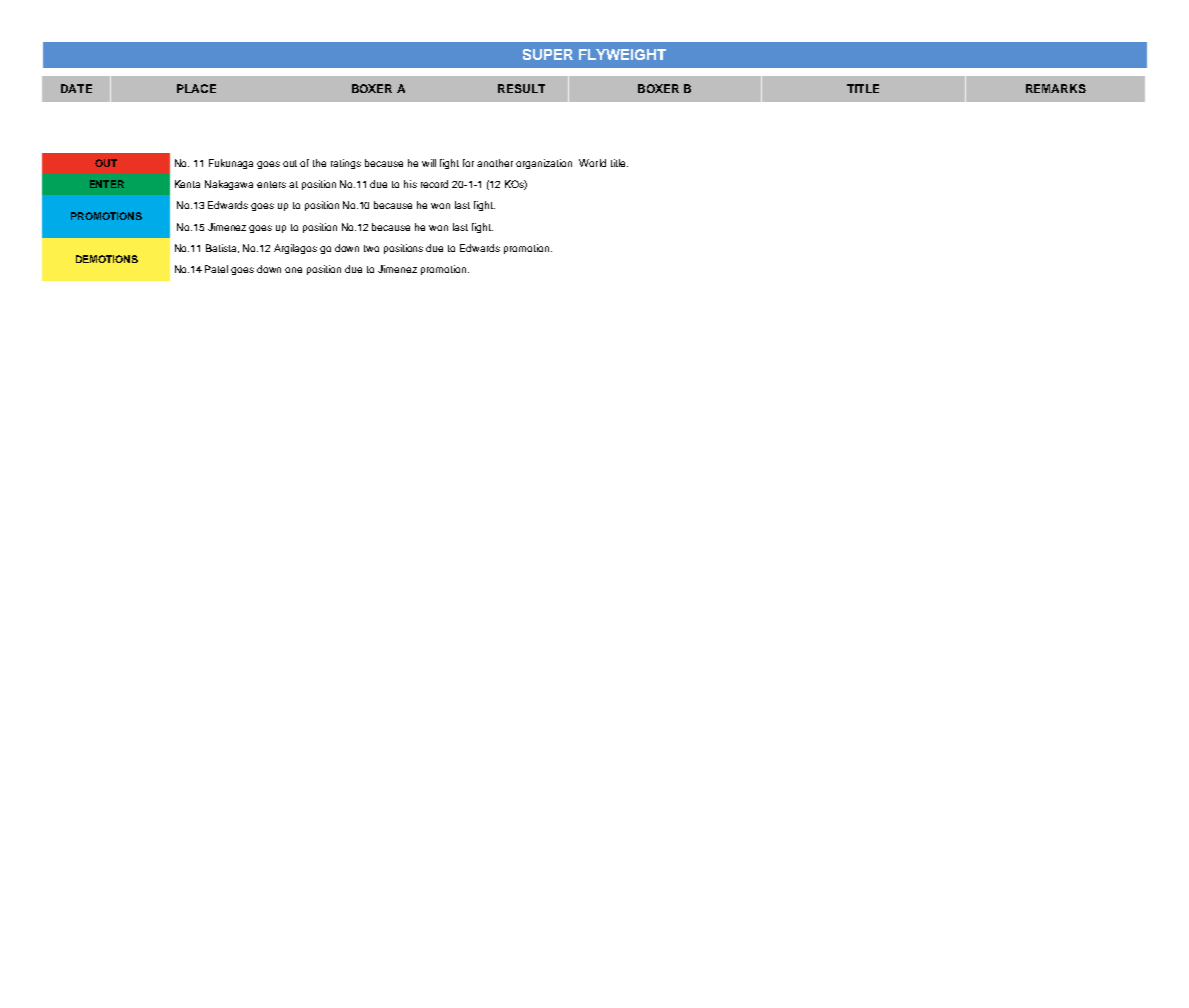 Image resolution: width=1189 pixels, height=1008 pixels. What do you see at coordinates (371, 248) in the screenshot?
I see `two` at bounding box center [371, 248].
